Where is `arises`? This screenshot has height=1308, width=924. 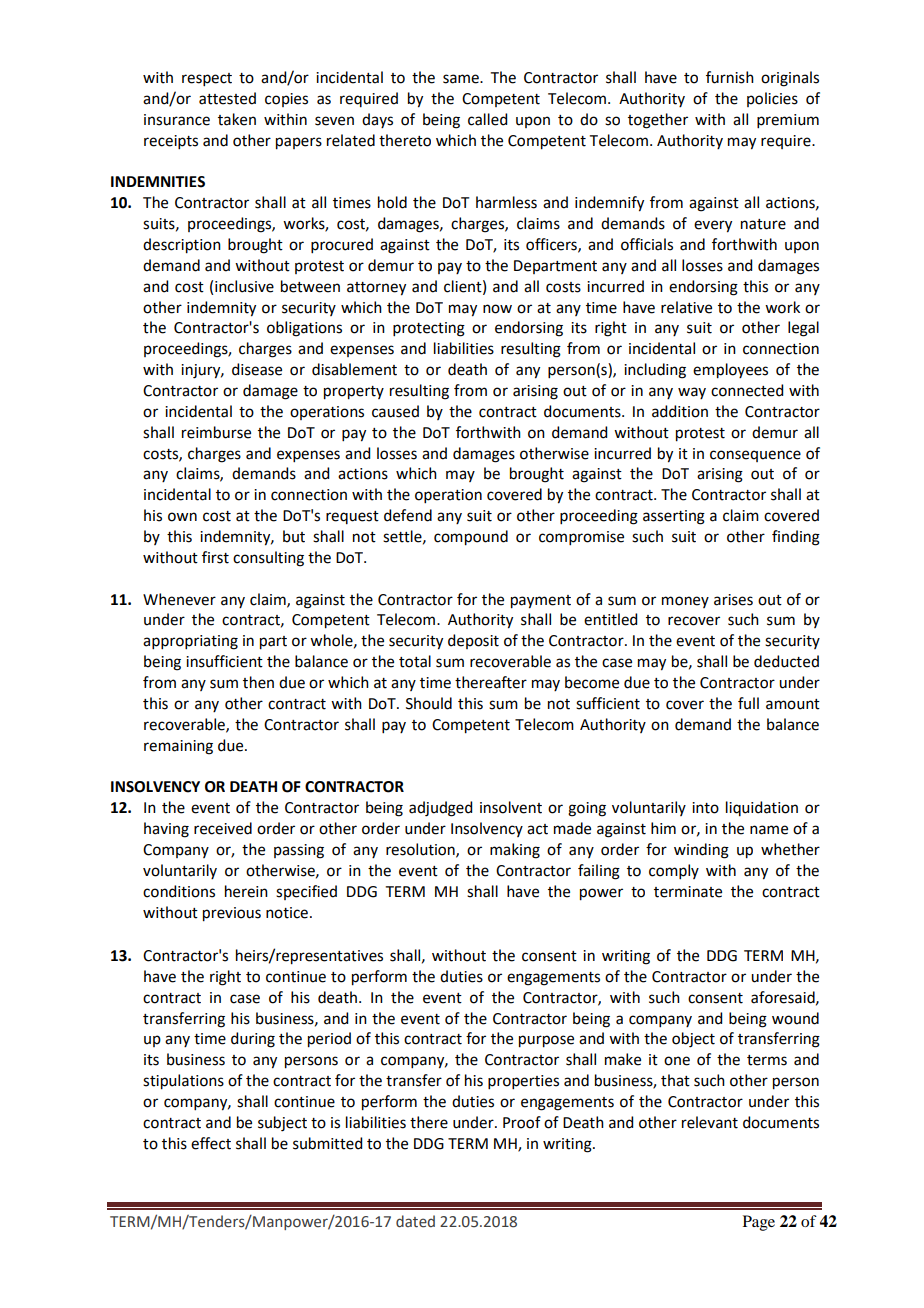
arises is located at coordinates (733, 600).
